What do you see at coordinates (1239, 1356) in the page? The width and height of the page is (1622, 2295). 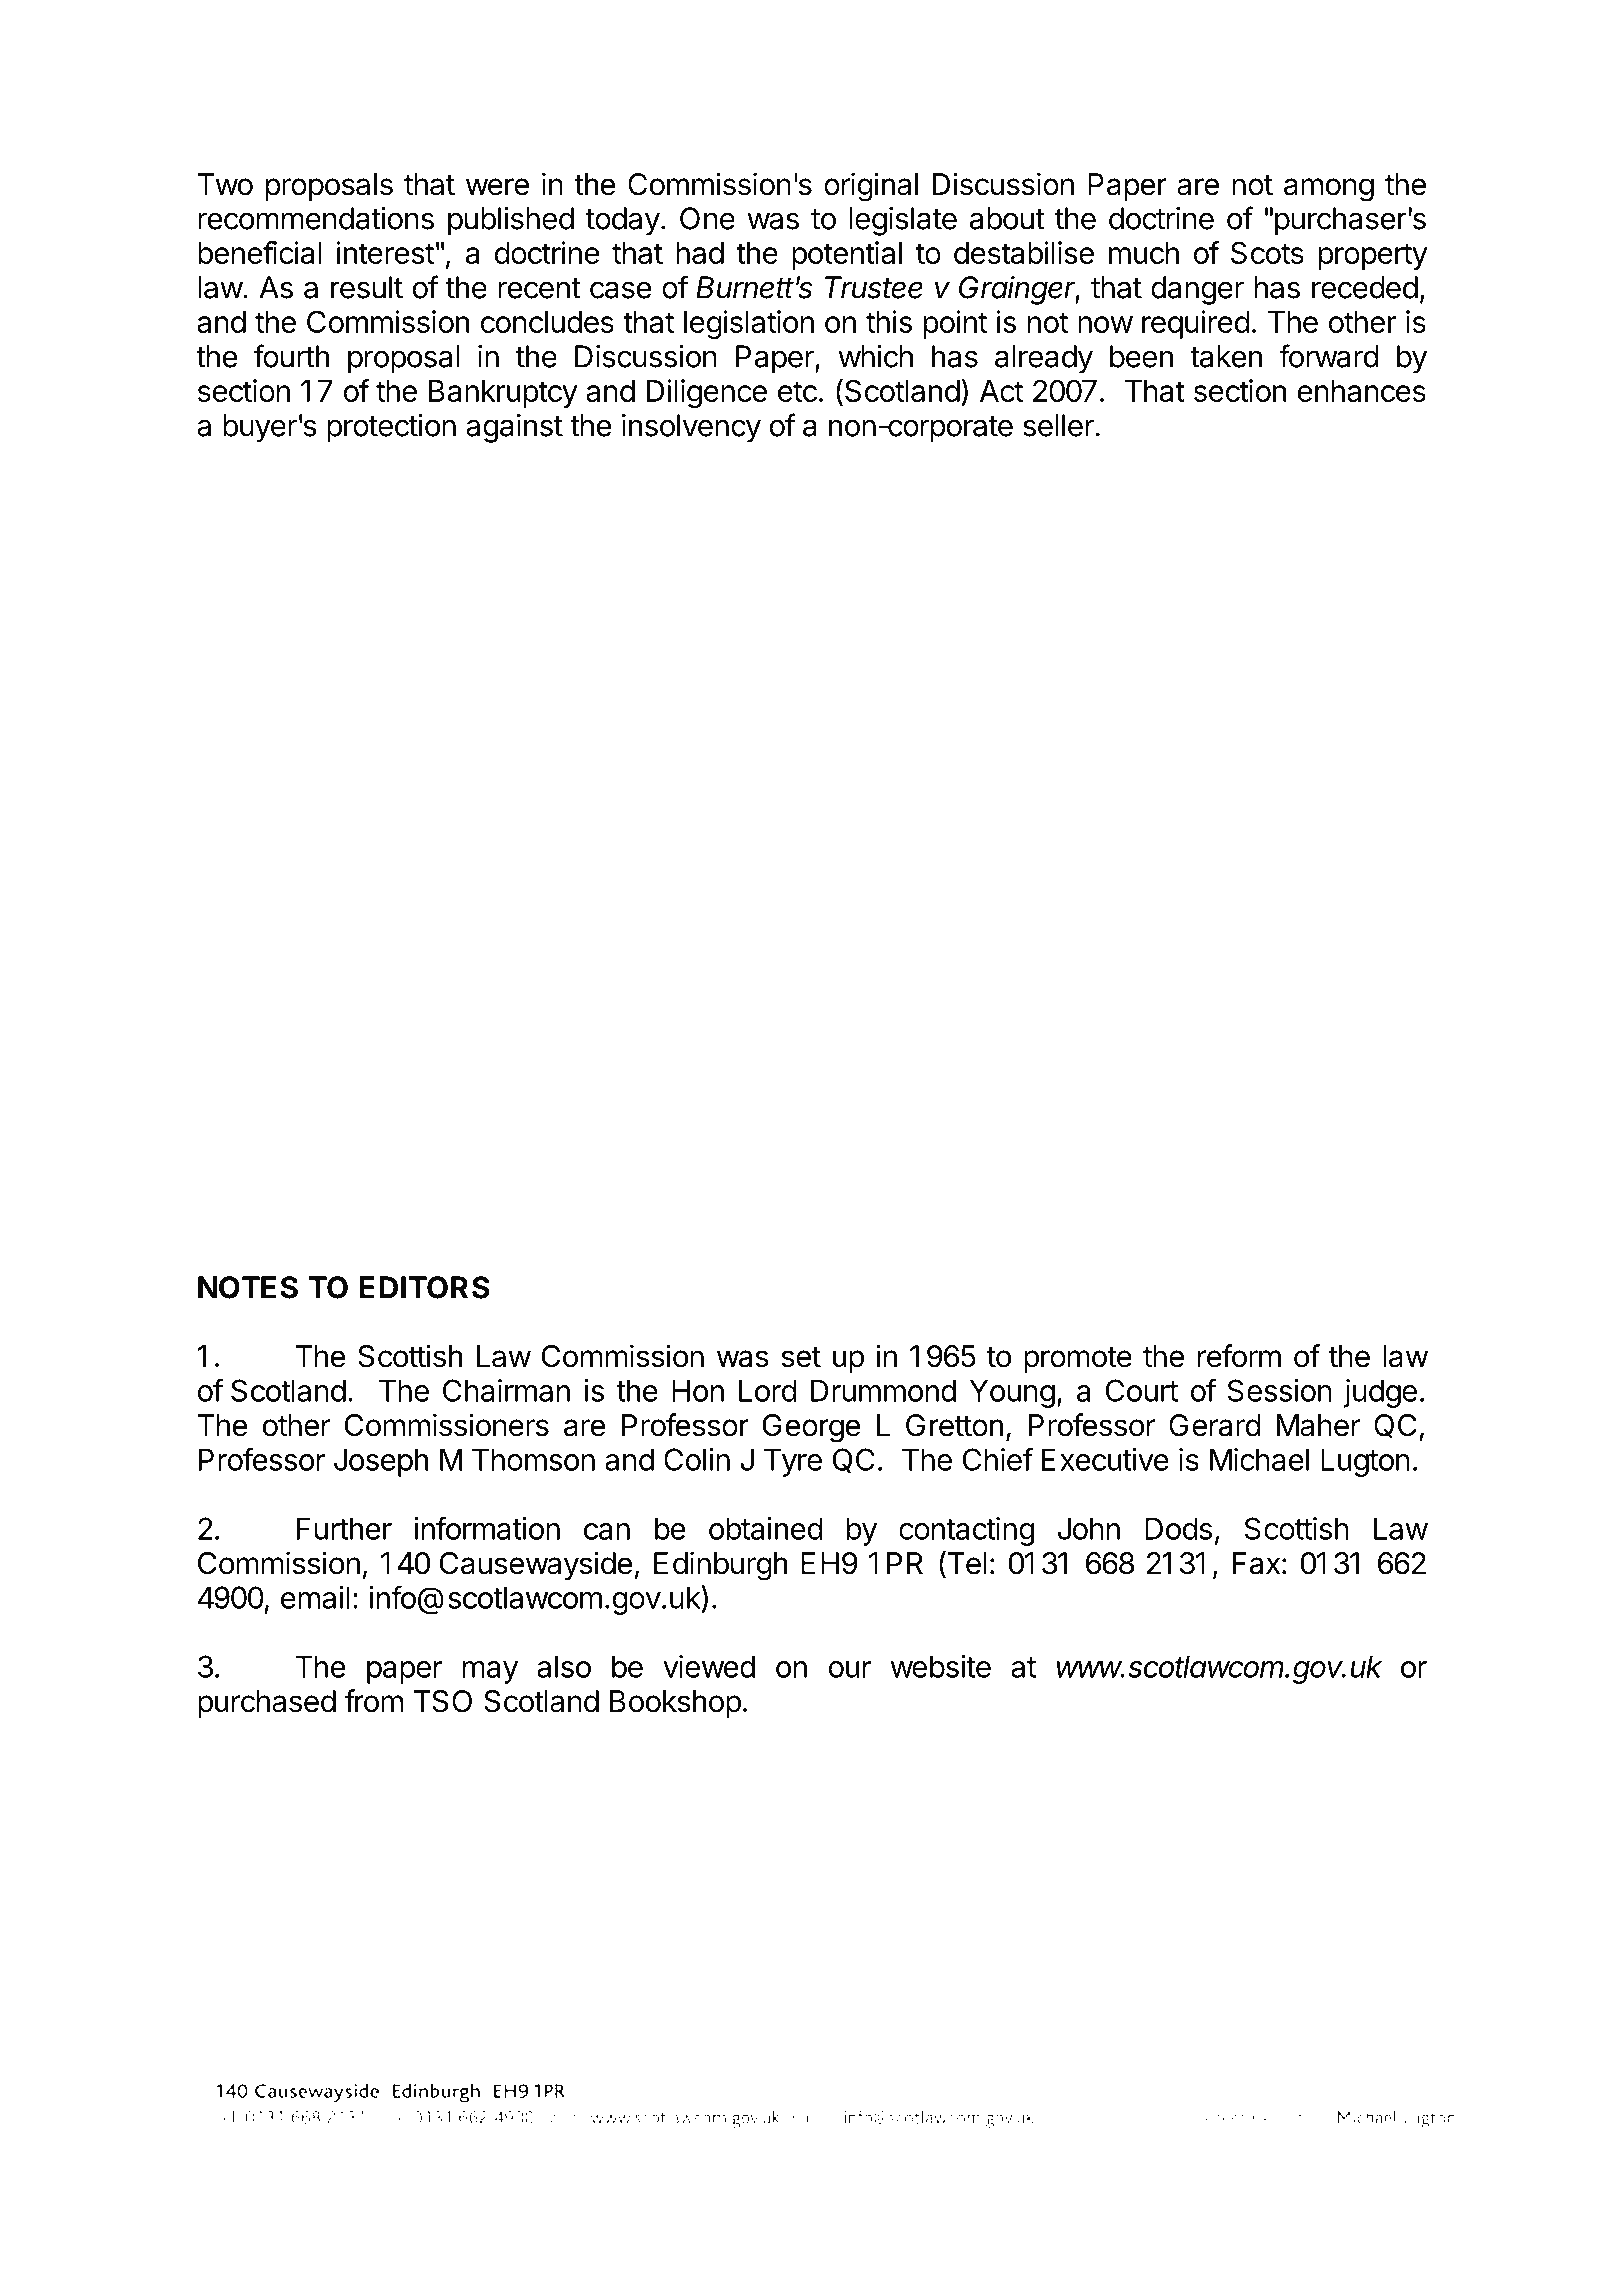 I see `reform` at bounding box center [1239, 1356].
